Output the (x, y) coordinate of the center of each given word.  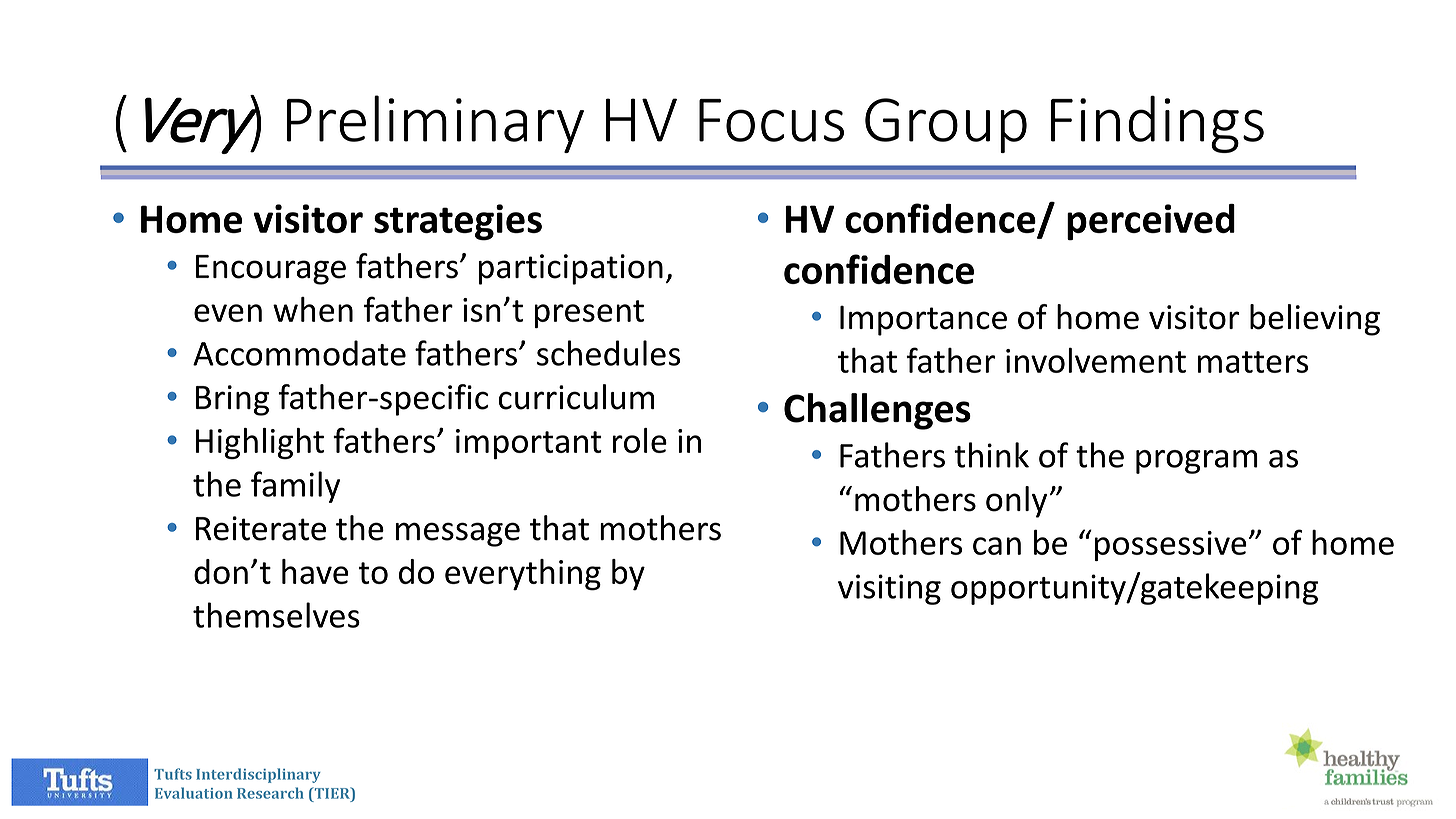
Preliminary (435, 124)
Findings (1157, 124)
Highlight (260, 443)
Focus (771, 120)
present (589, 314)
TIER (332, 793)
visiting (889, 589)
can (997, 546)
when (313, 309)
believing (1315, 320)
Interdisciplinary (258, 775)
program (1197, 462)
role (640, 440)
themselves (276, 615)
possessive (1171, 546)
